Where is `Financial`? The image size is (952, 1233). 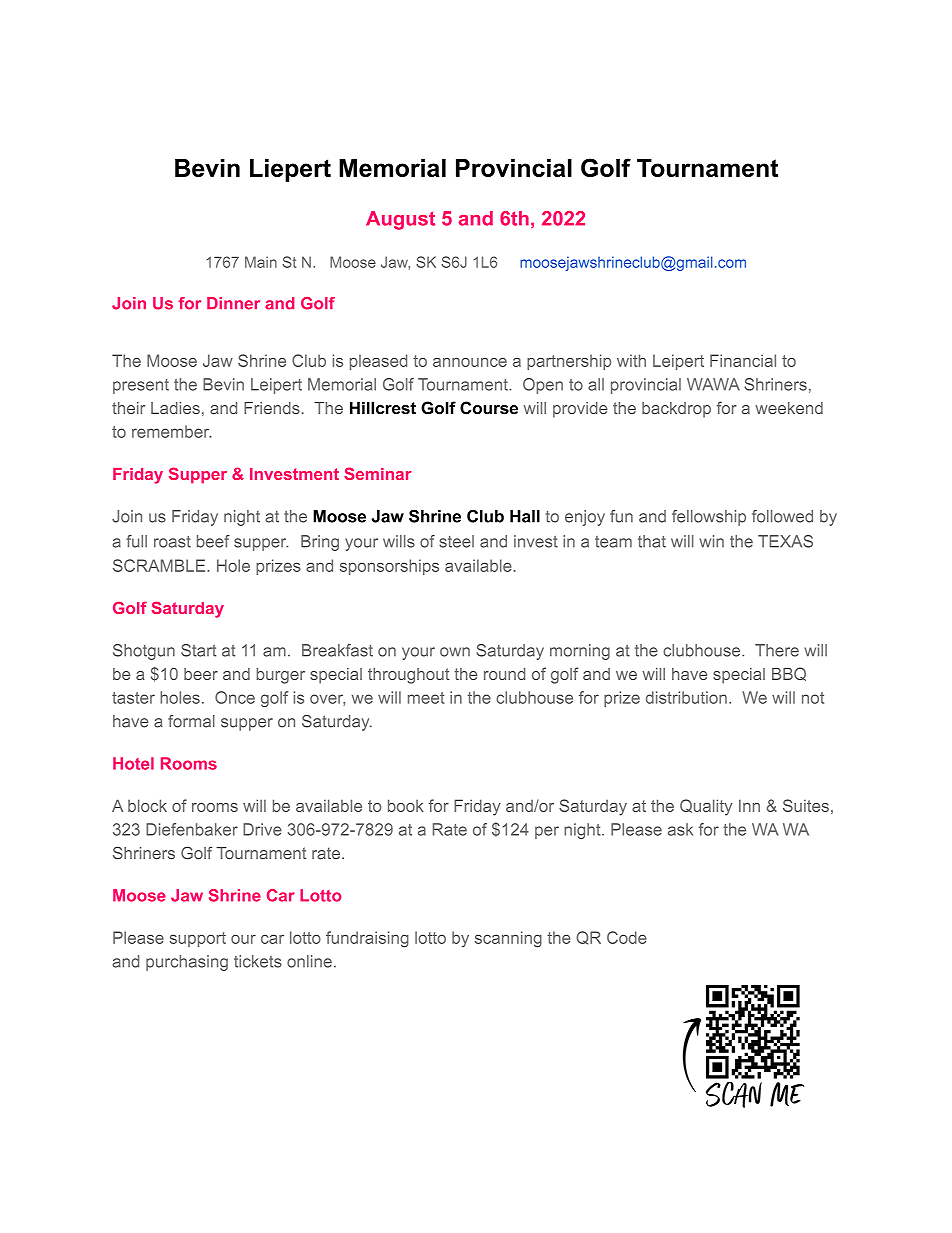
Financial is located at coordinates (743, 360).
